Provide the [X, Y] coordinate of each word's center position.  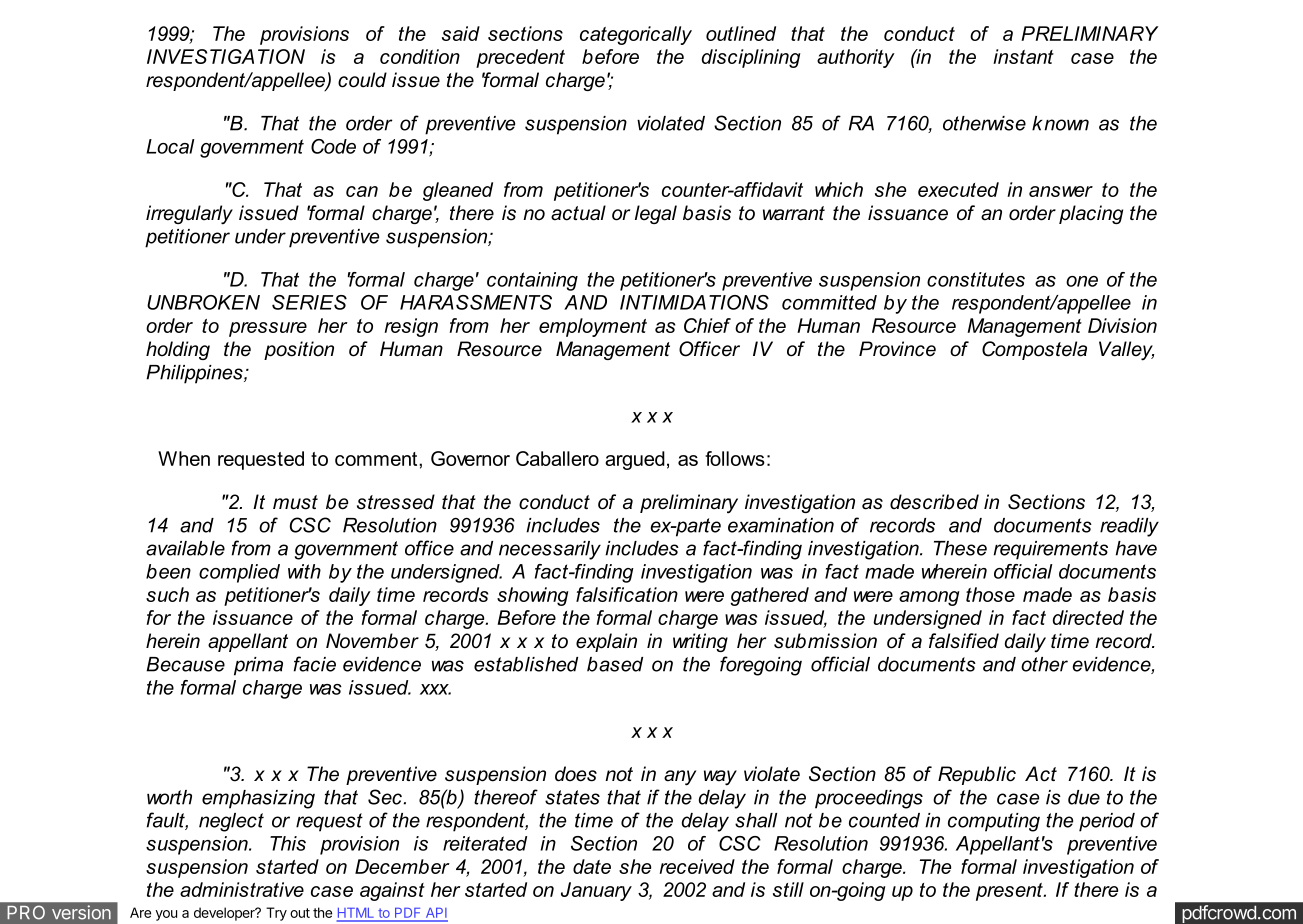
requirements [1051, 550]
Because [185, 664]
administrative [242, 889]
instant [1023, 56]
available [185, 548]
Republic [977, 775]
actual [578, 213]
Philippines [195, 374]
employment [593, 327]
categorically [636, 35]
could [362, 80]
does [576, 774]
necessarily [550, 550]
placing [1091, 214]
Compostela [1034, 350]
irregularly [189, 215]
